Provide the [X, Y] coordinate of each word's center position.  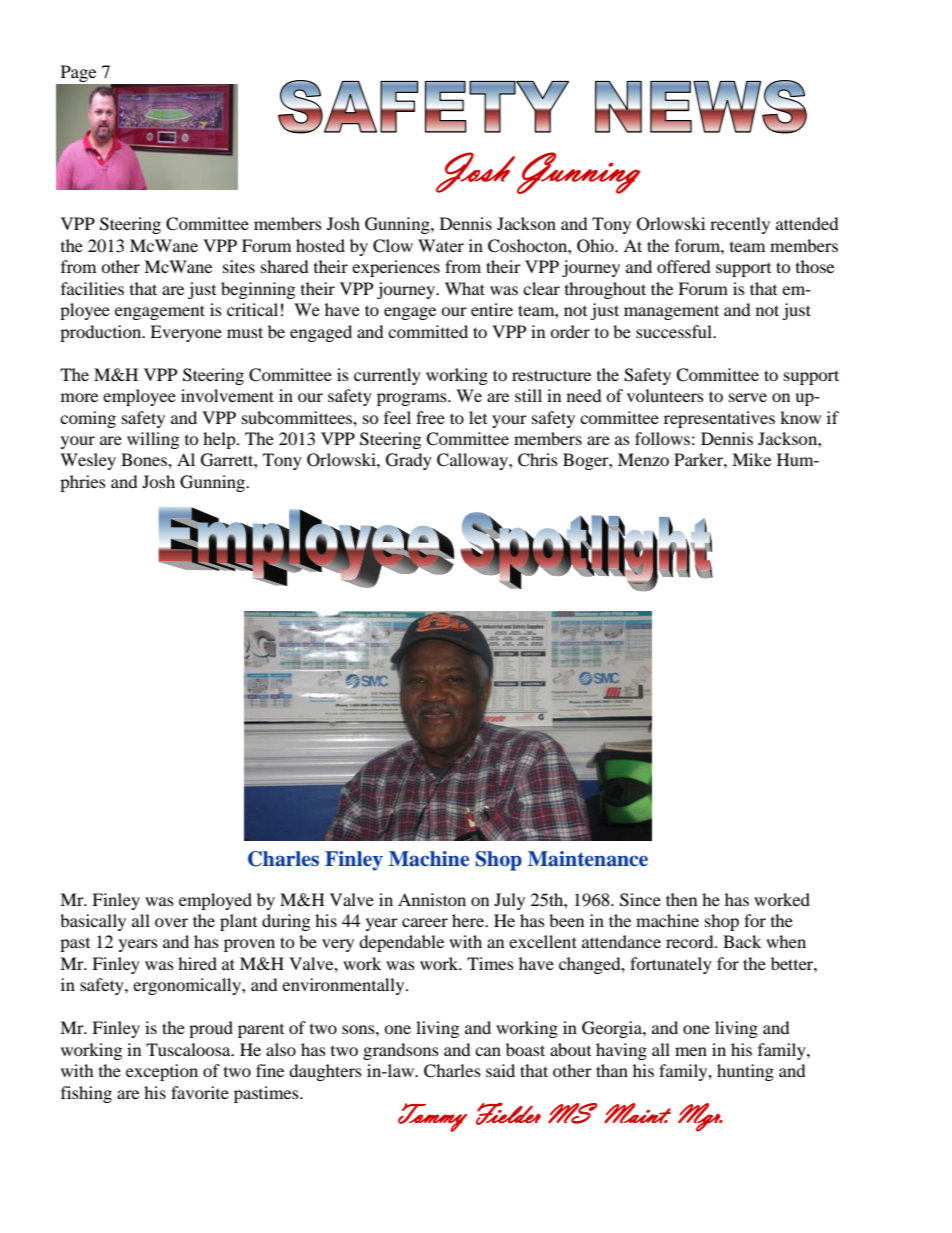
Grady [409, 461]
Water [441, 245]
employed [215, 901]
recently [740, 225]
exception [162, 1072]
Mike [751, 459]
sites [239, 266]
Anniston [432, 899]
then [681, 899]
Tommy [432, 1117]
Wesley [88, 461]
